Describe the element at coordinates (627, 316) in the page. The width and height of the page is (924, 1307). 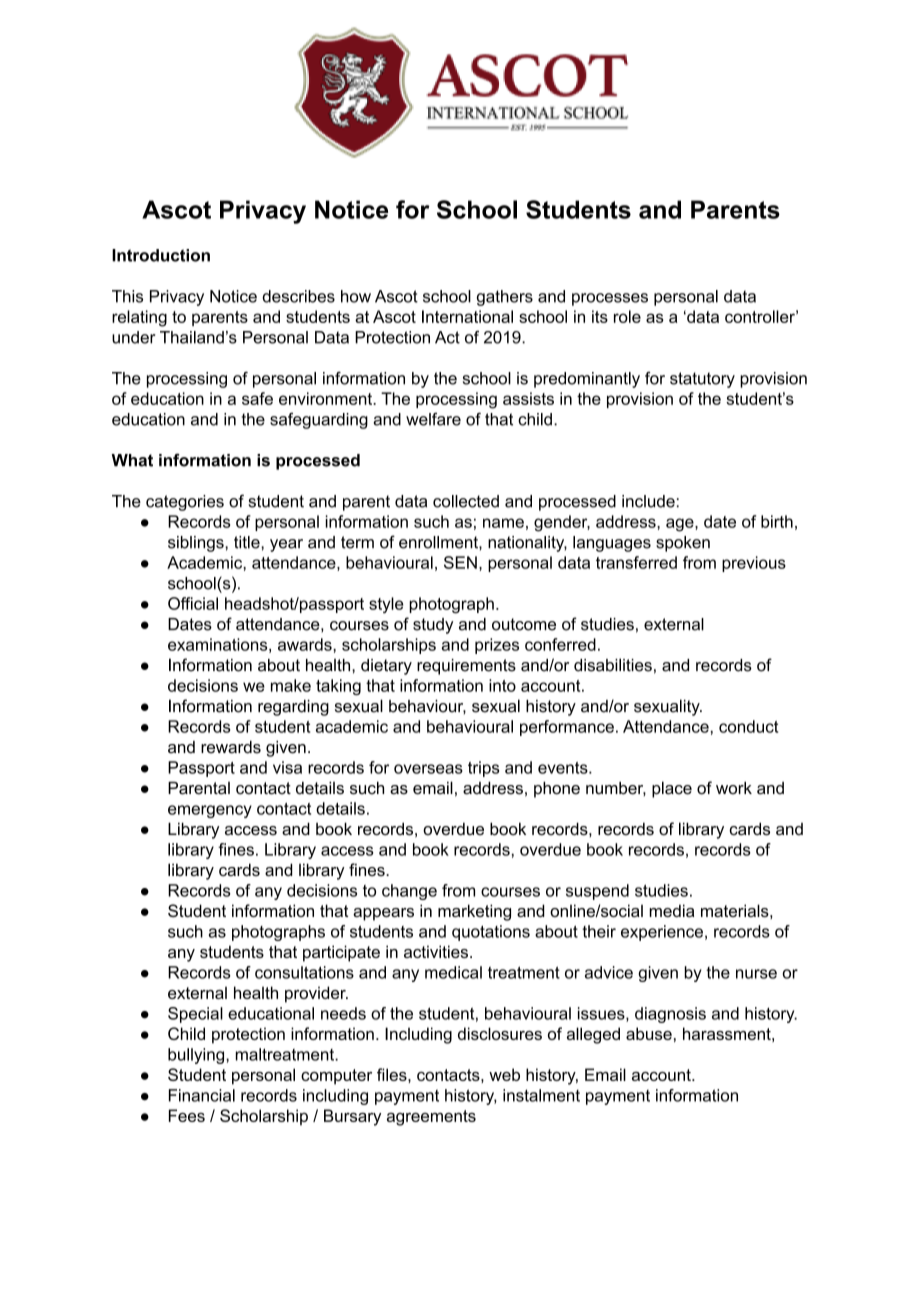
I see `role` at that location.
